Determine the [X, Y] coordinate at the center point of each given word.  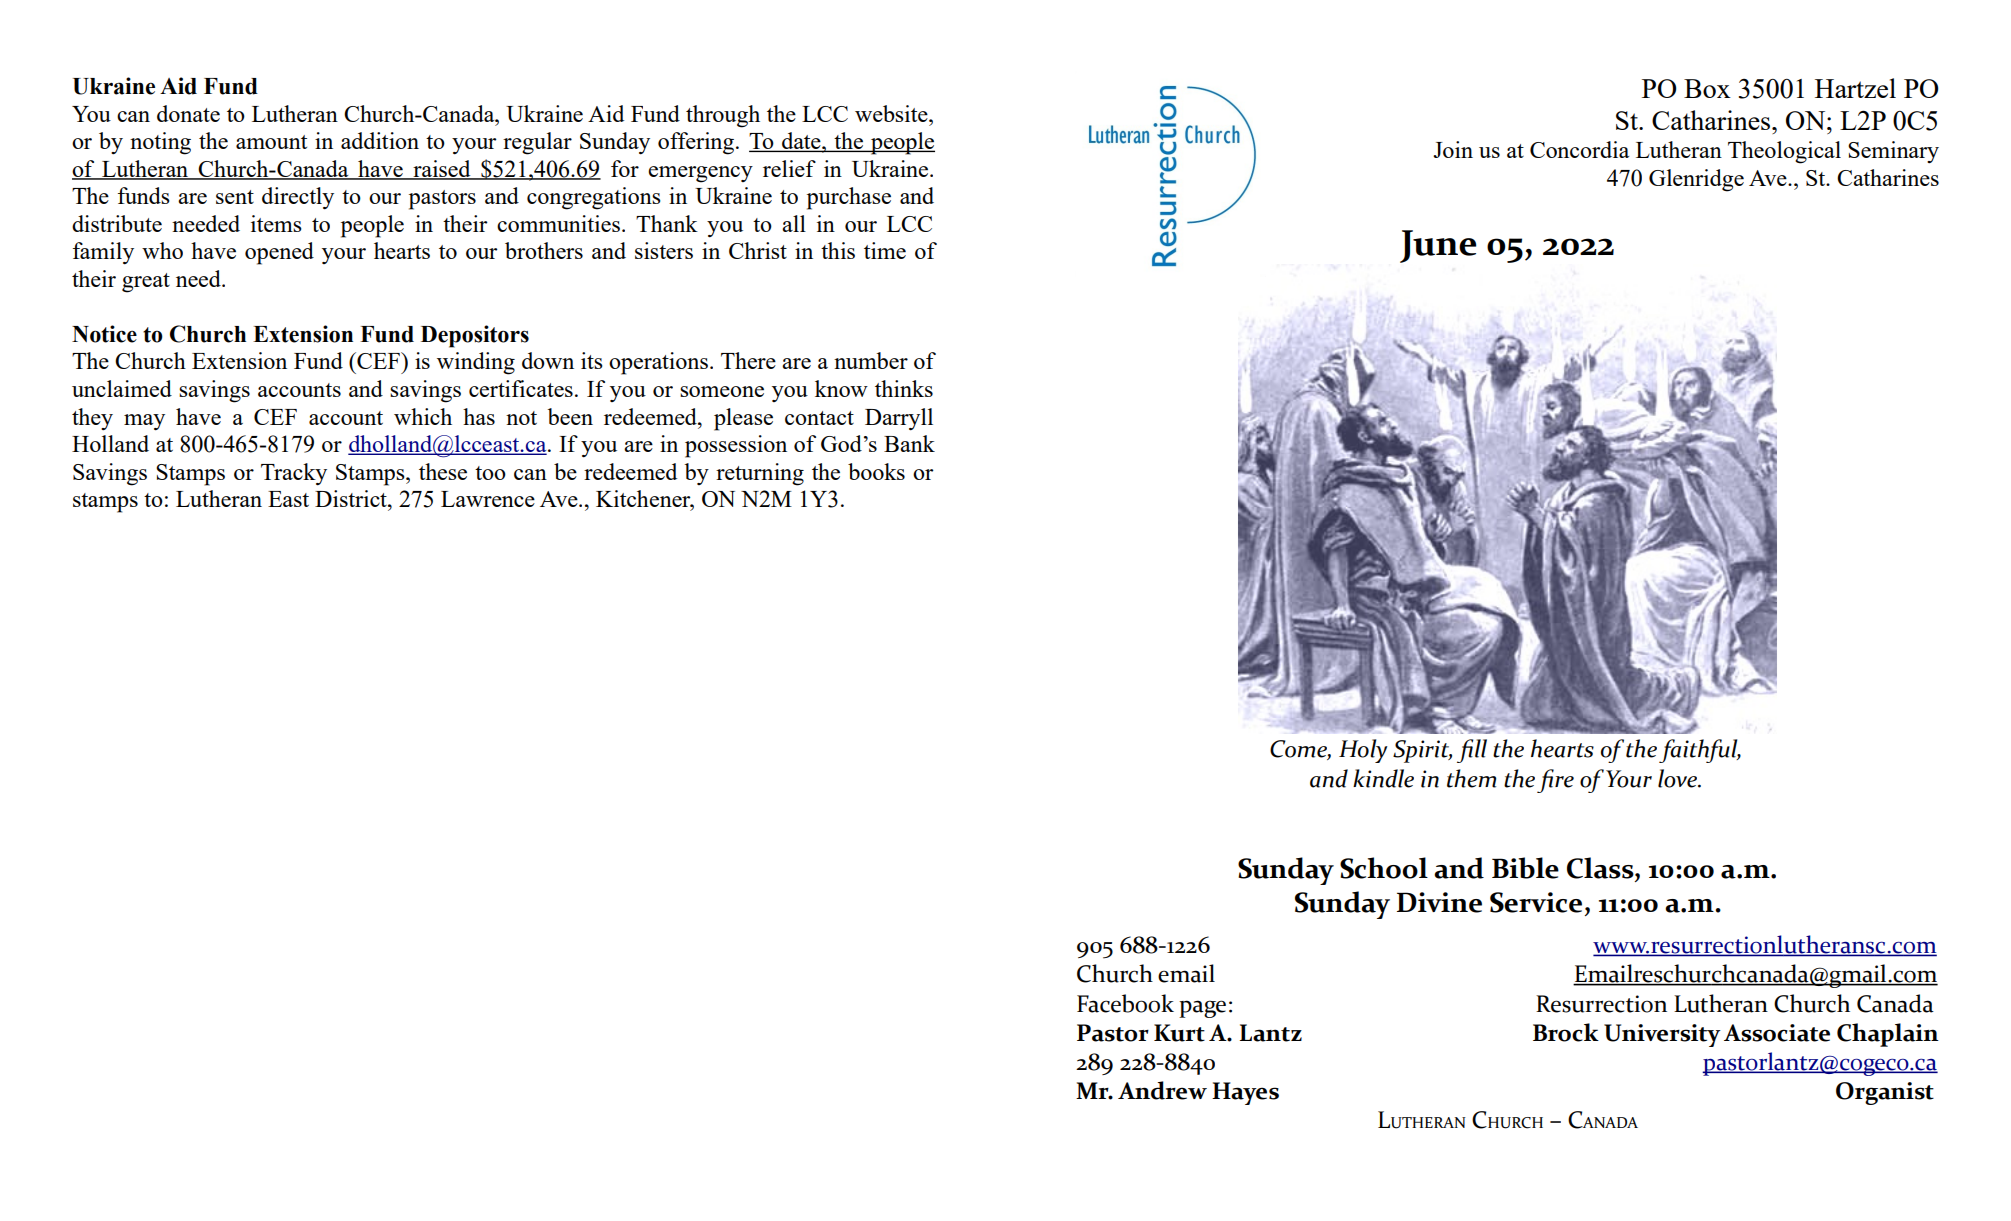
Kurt [1179, 1033]
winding [476, 363]
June [1438, 246]
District [352, 498]
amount [271, 142]
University [1662, 1035]
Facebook [1125, 1003]
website [892, 113]
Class [1600, 868]
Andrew [1162, 1090]
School [1384, 868]
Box [1707, 88]
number [871, 360]
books [876, 471]
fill [1472, 751]
